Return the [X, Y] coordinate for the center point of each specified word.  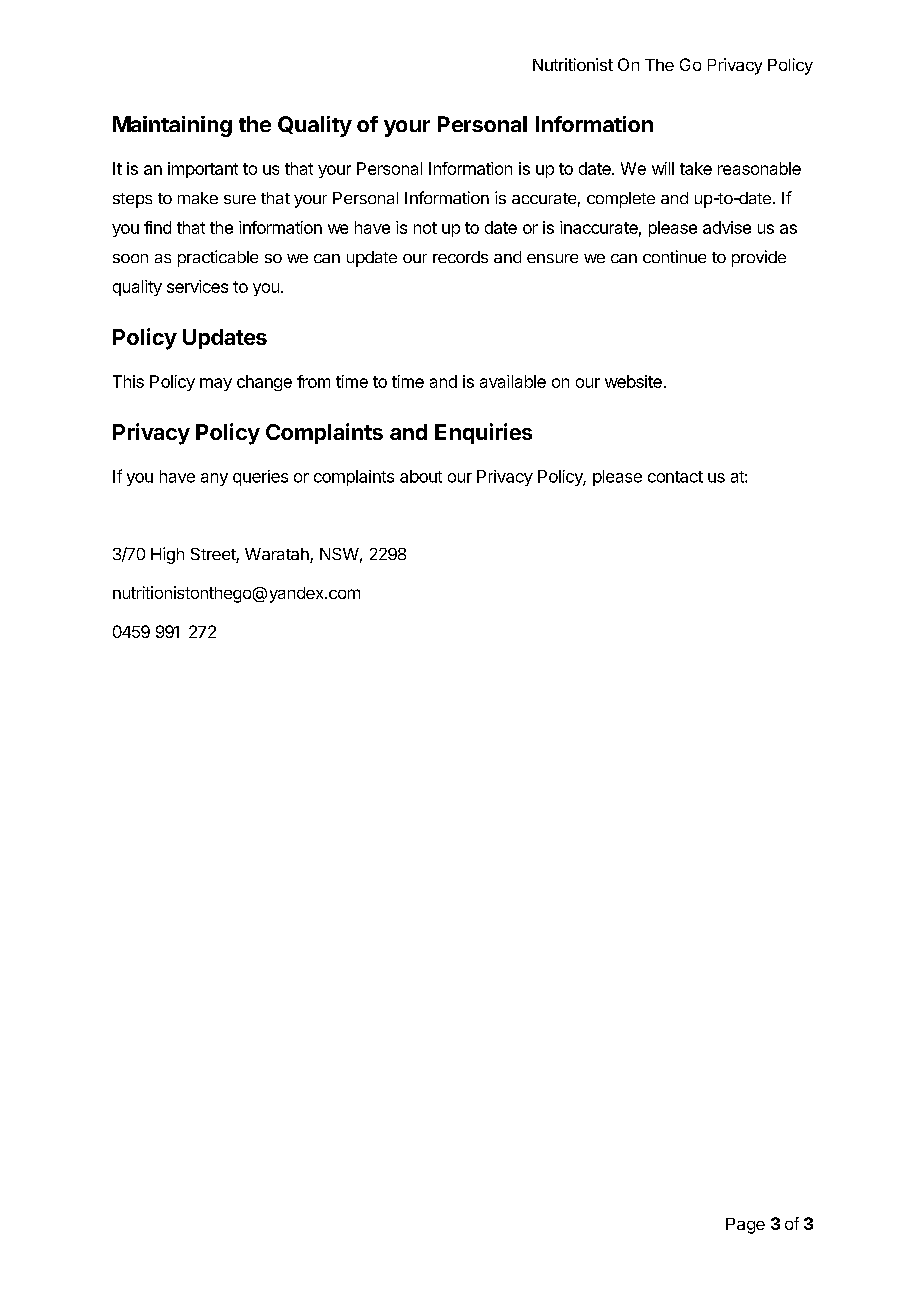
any [214, 479]
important [203, 170]
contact [675, 477]
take [696, 168]
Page [745, 1226]
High [167, 555]
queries [260, 478]
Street [214, 555]
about [421, 476]
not [425, 228]
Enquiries [483, 433]
